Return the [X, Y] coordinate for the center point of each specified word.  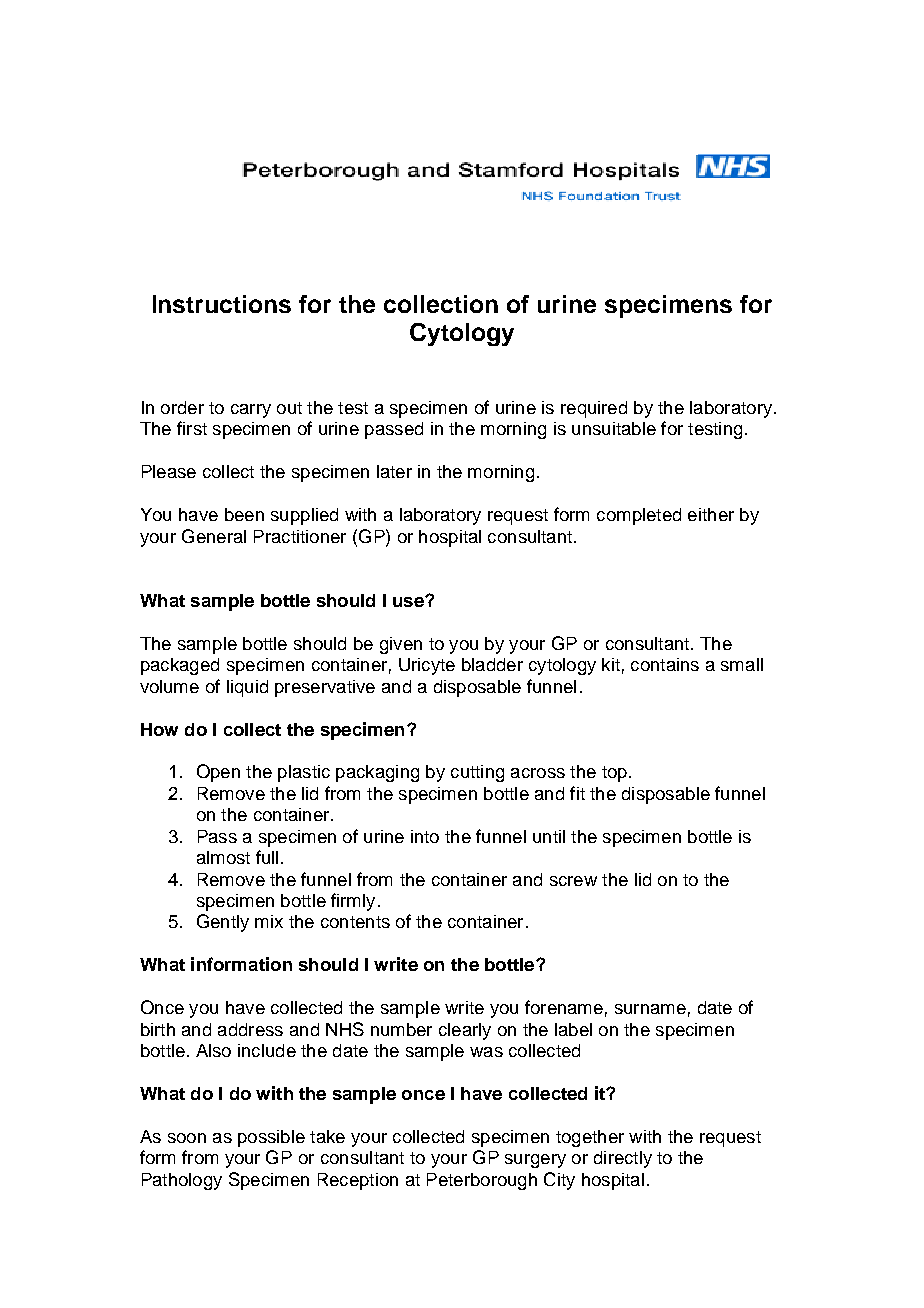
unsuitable [614, 428]
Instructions [222, 304]
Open [218, 773]
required [594, 409]
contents [355, 922]
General [214, 536]
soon [187, 1138]
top [614, 774]
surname [650, 1009]
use [409, 601]
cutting [477, 773]
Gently [223, 923]
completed [639, 516]
